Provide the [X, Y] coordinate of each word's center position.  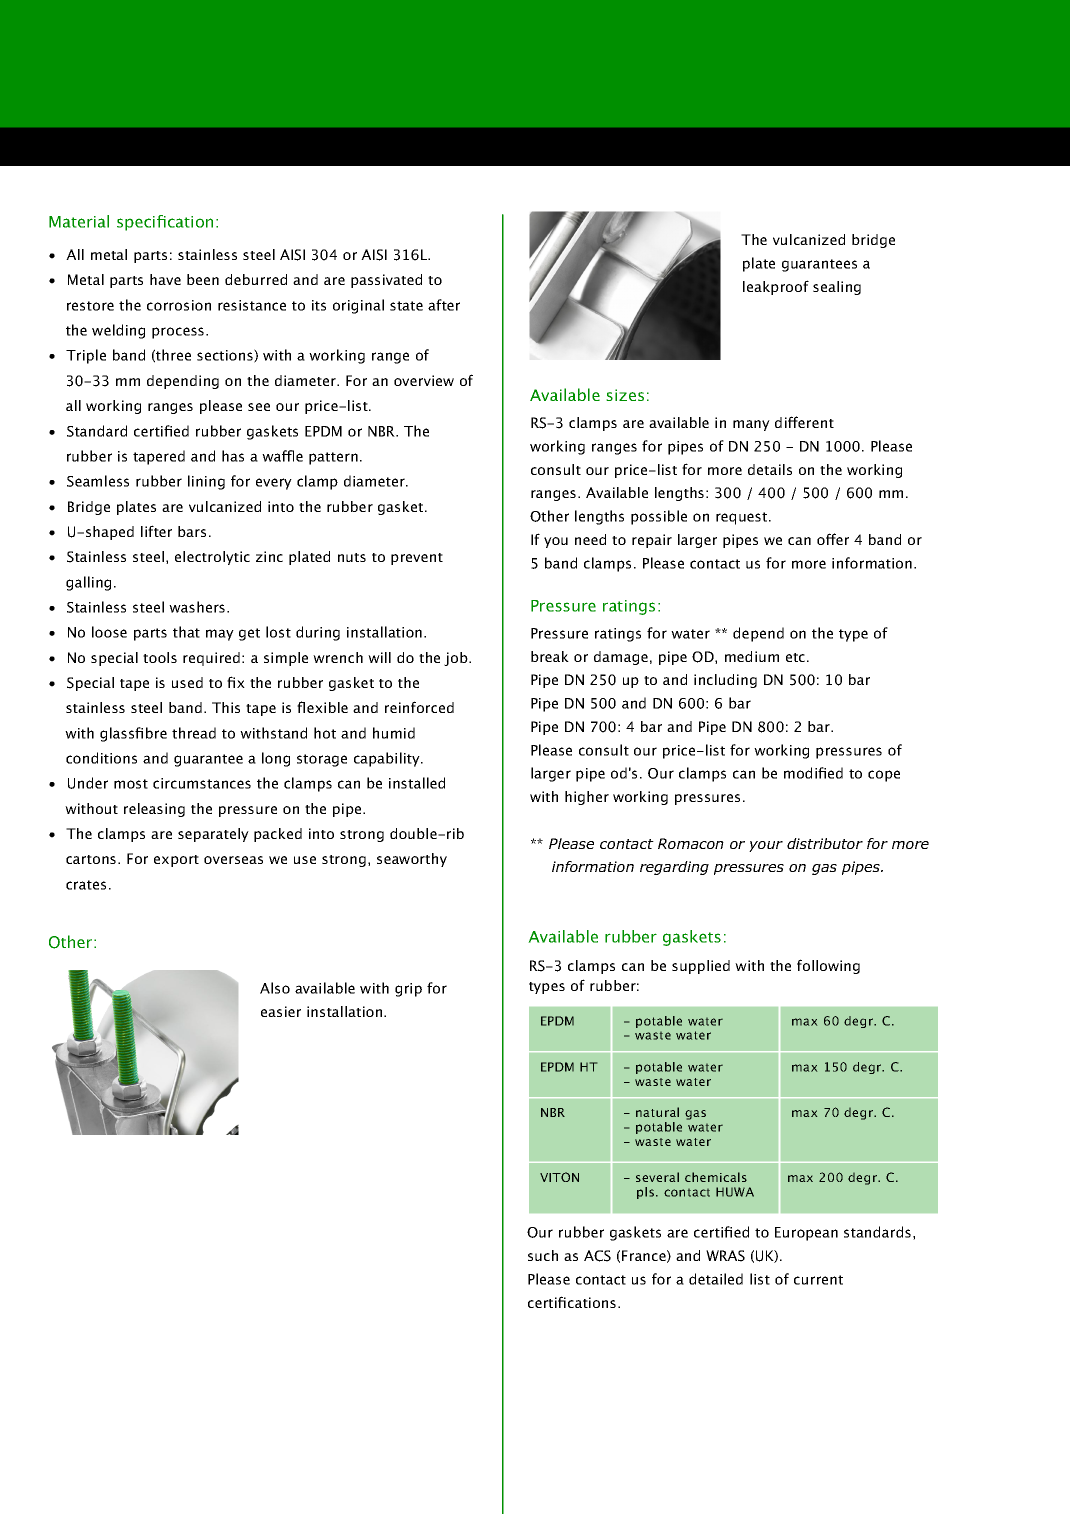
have [165, 279]
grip [408, 990]
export [176, 861]
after [444, 305]
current [818, 1280]
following [828, 966]
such [543, 1255]
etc [797, 657]
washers [198, 607]
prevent [417, 559]
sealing [837, 288]
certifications [573, 1302]
